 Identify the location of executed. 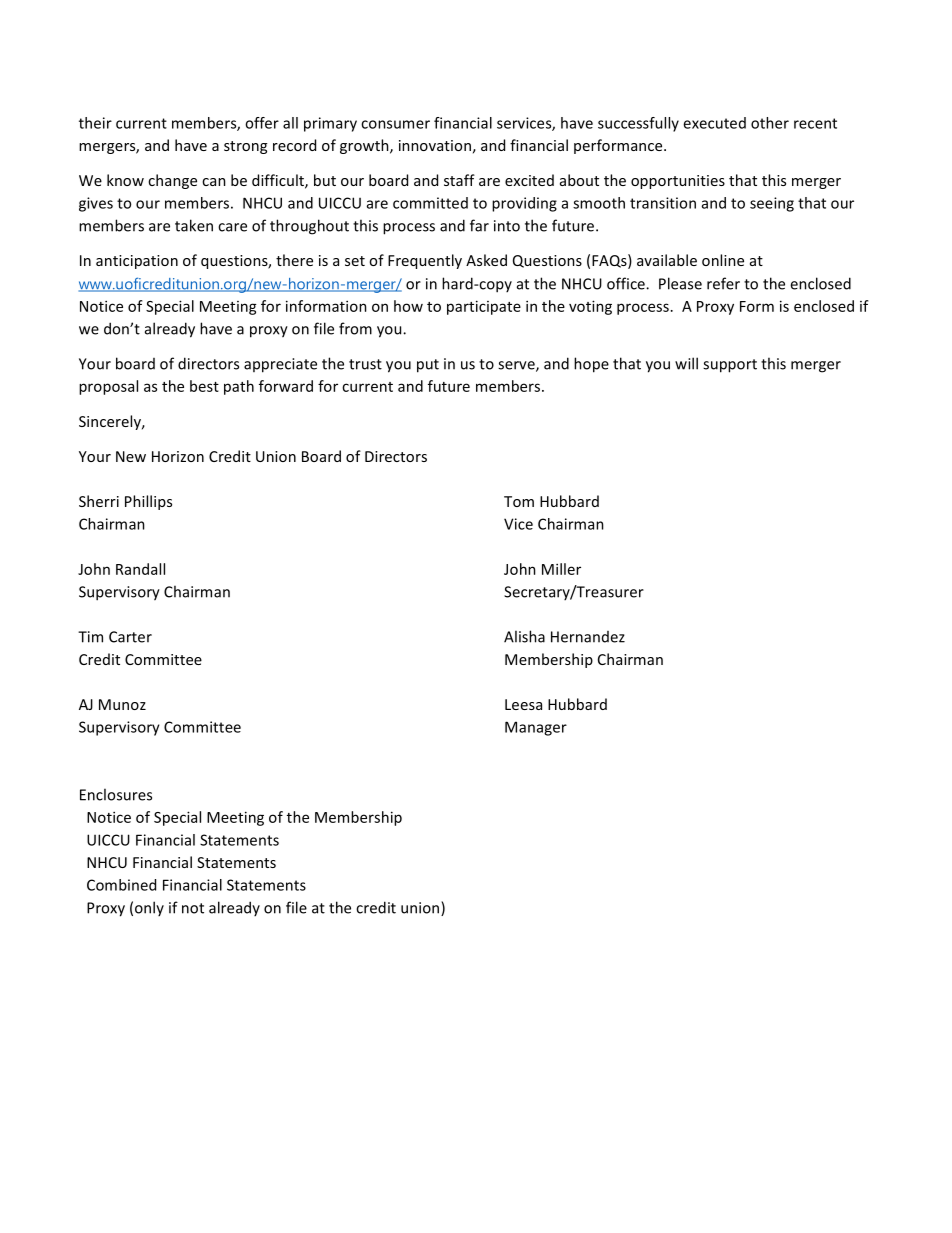
(714, 123).
